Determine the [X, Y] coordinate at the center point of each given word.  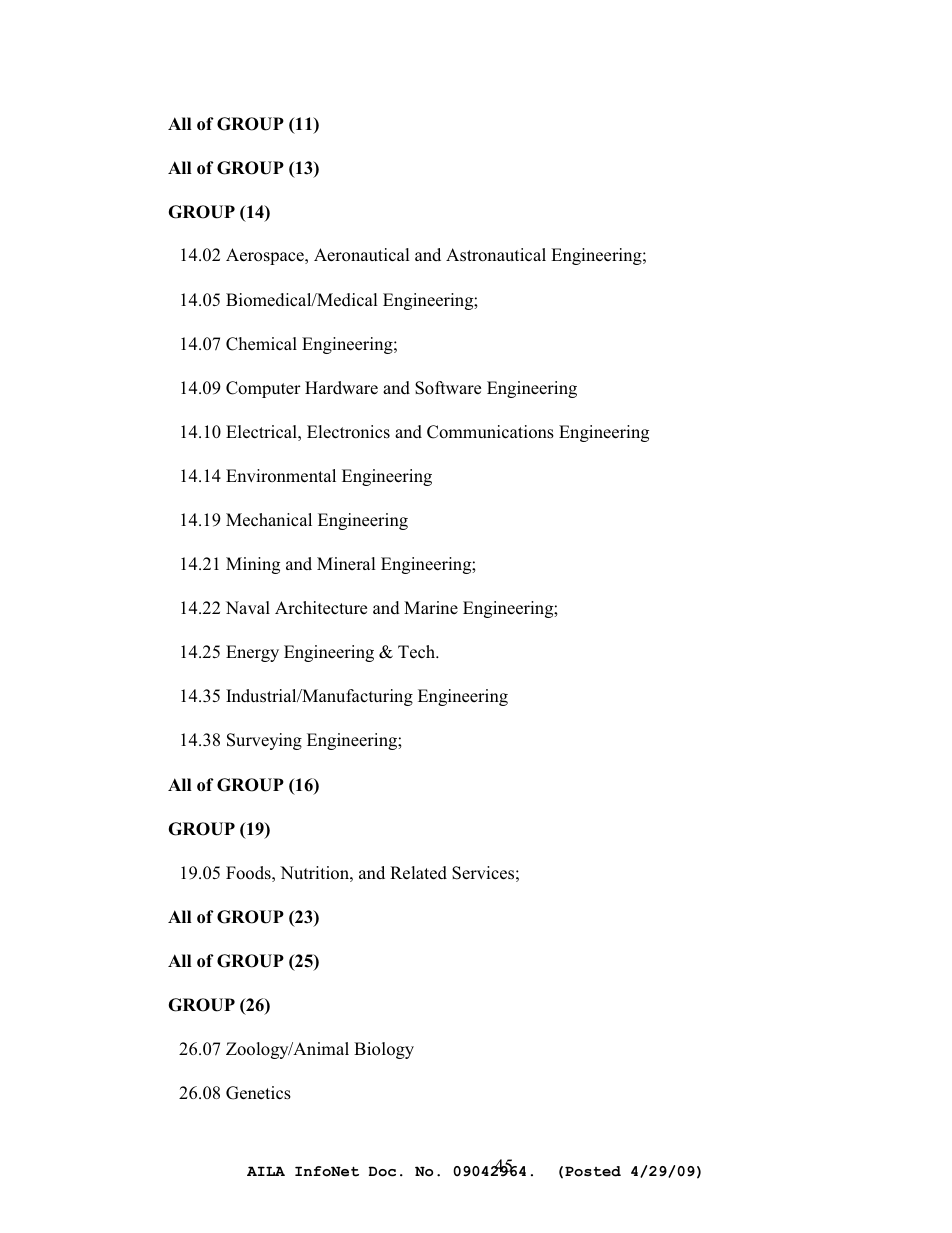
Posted [593, 1171]
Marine [431, 607]
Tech [418, 652]
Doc [382, 1171]
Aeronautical [362, 255]
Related [418, 873]
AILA [266, 1171]
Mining [253, 565]
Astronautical [496, 255]
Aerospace [266, 256]
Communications [490, 432]
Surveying [264, 741]
